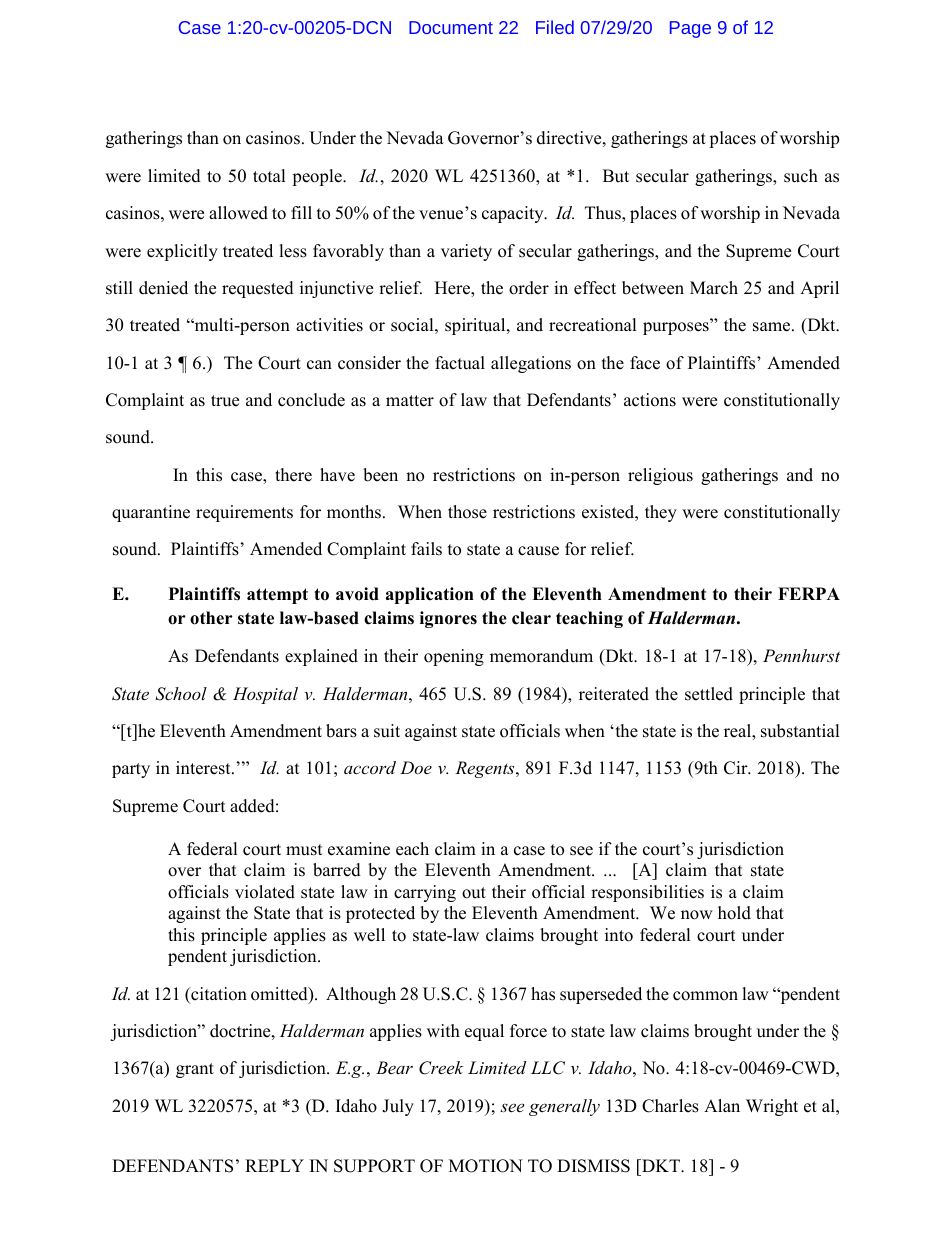 The image size is (952, 1233). I want to click on Document, so click(451, 27).
